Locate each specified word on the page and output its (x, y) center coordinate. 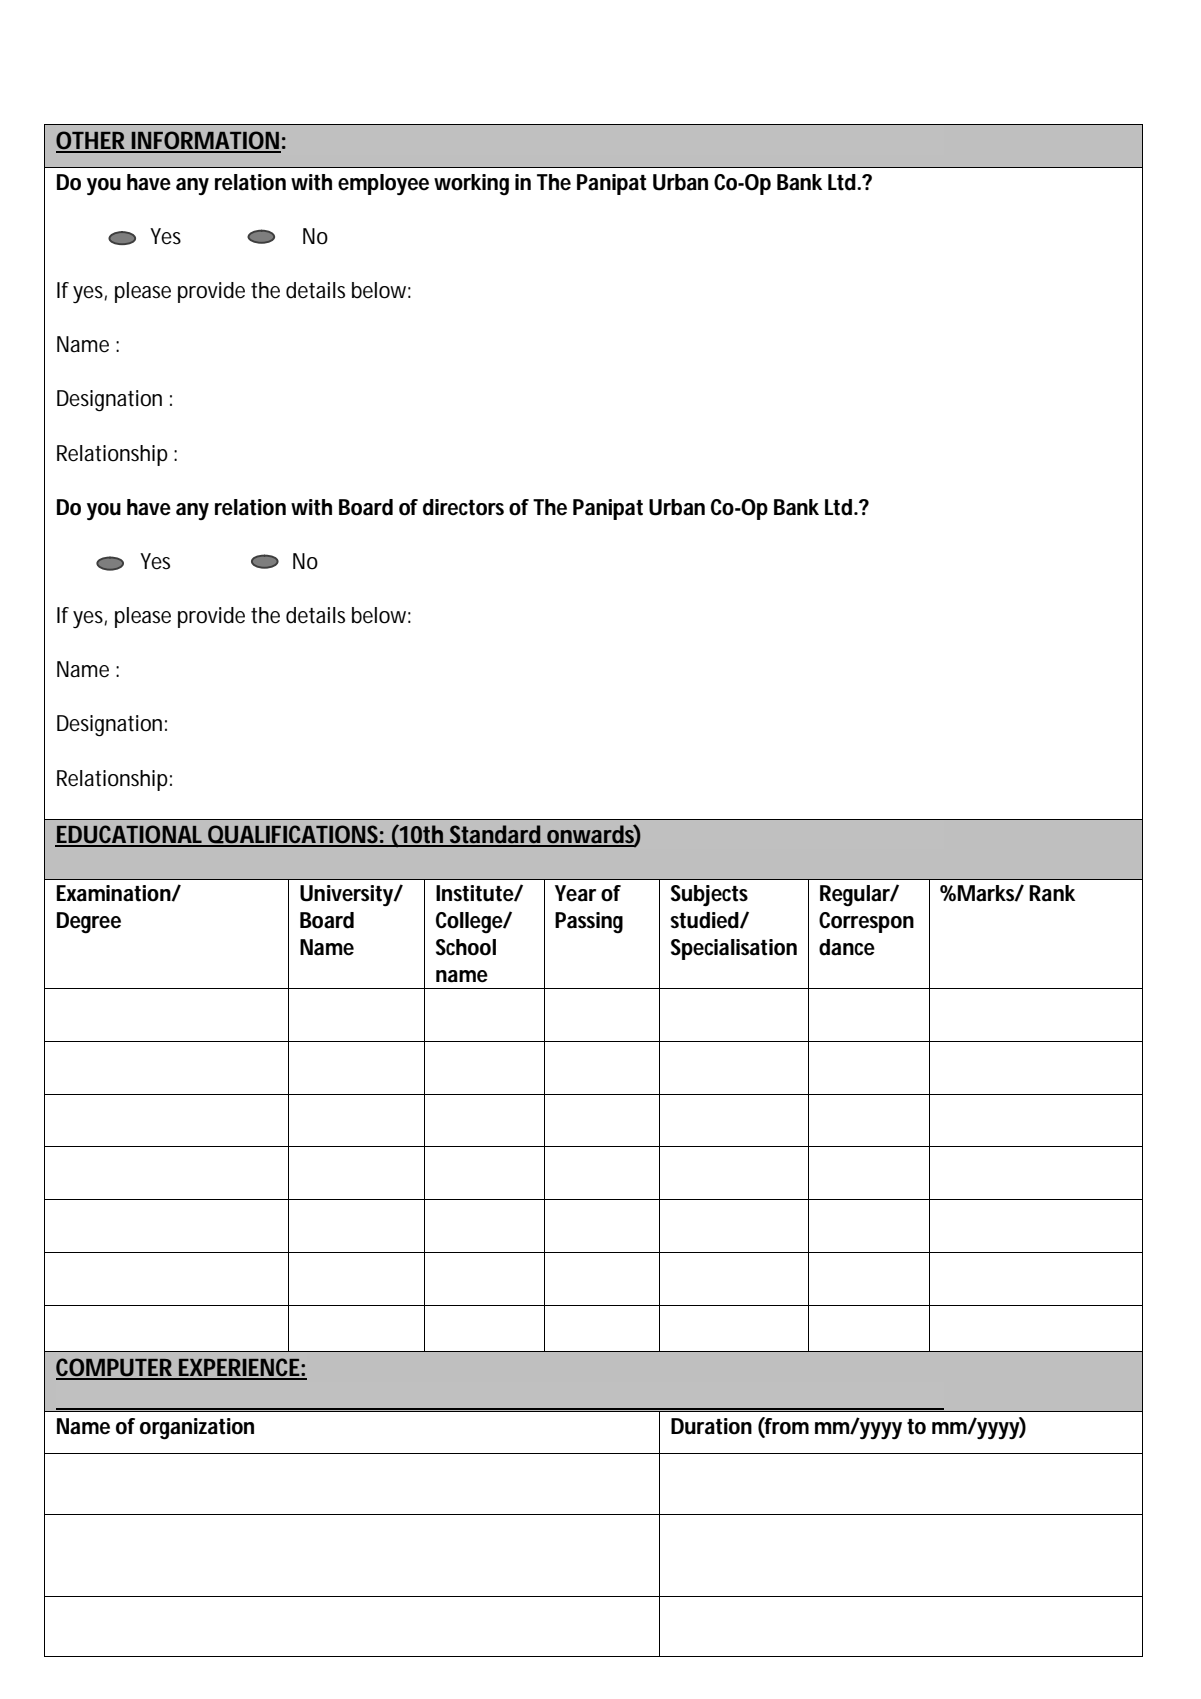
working (471, 185)
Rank (1052, 893)
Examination (114, 893)
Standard (494, 835)
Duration (711, 1426)
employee (383, 184)
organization (197, 1429)
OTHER (91, 141)
